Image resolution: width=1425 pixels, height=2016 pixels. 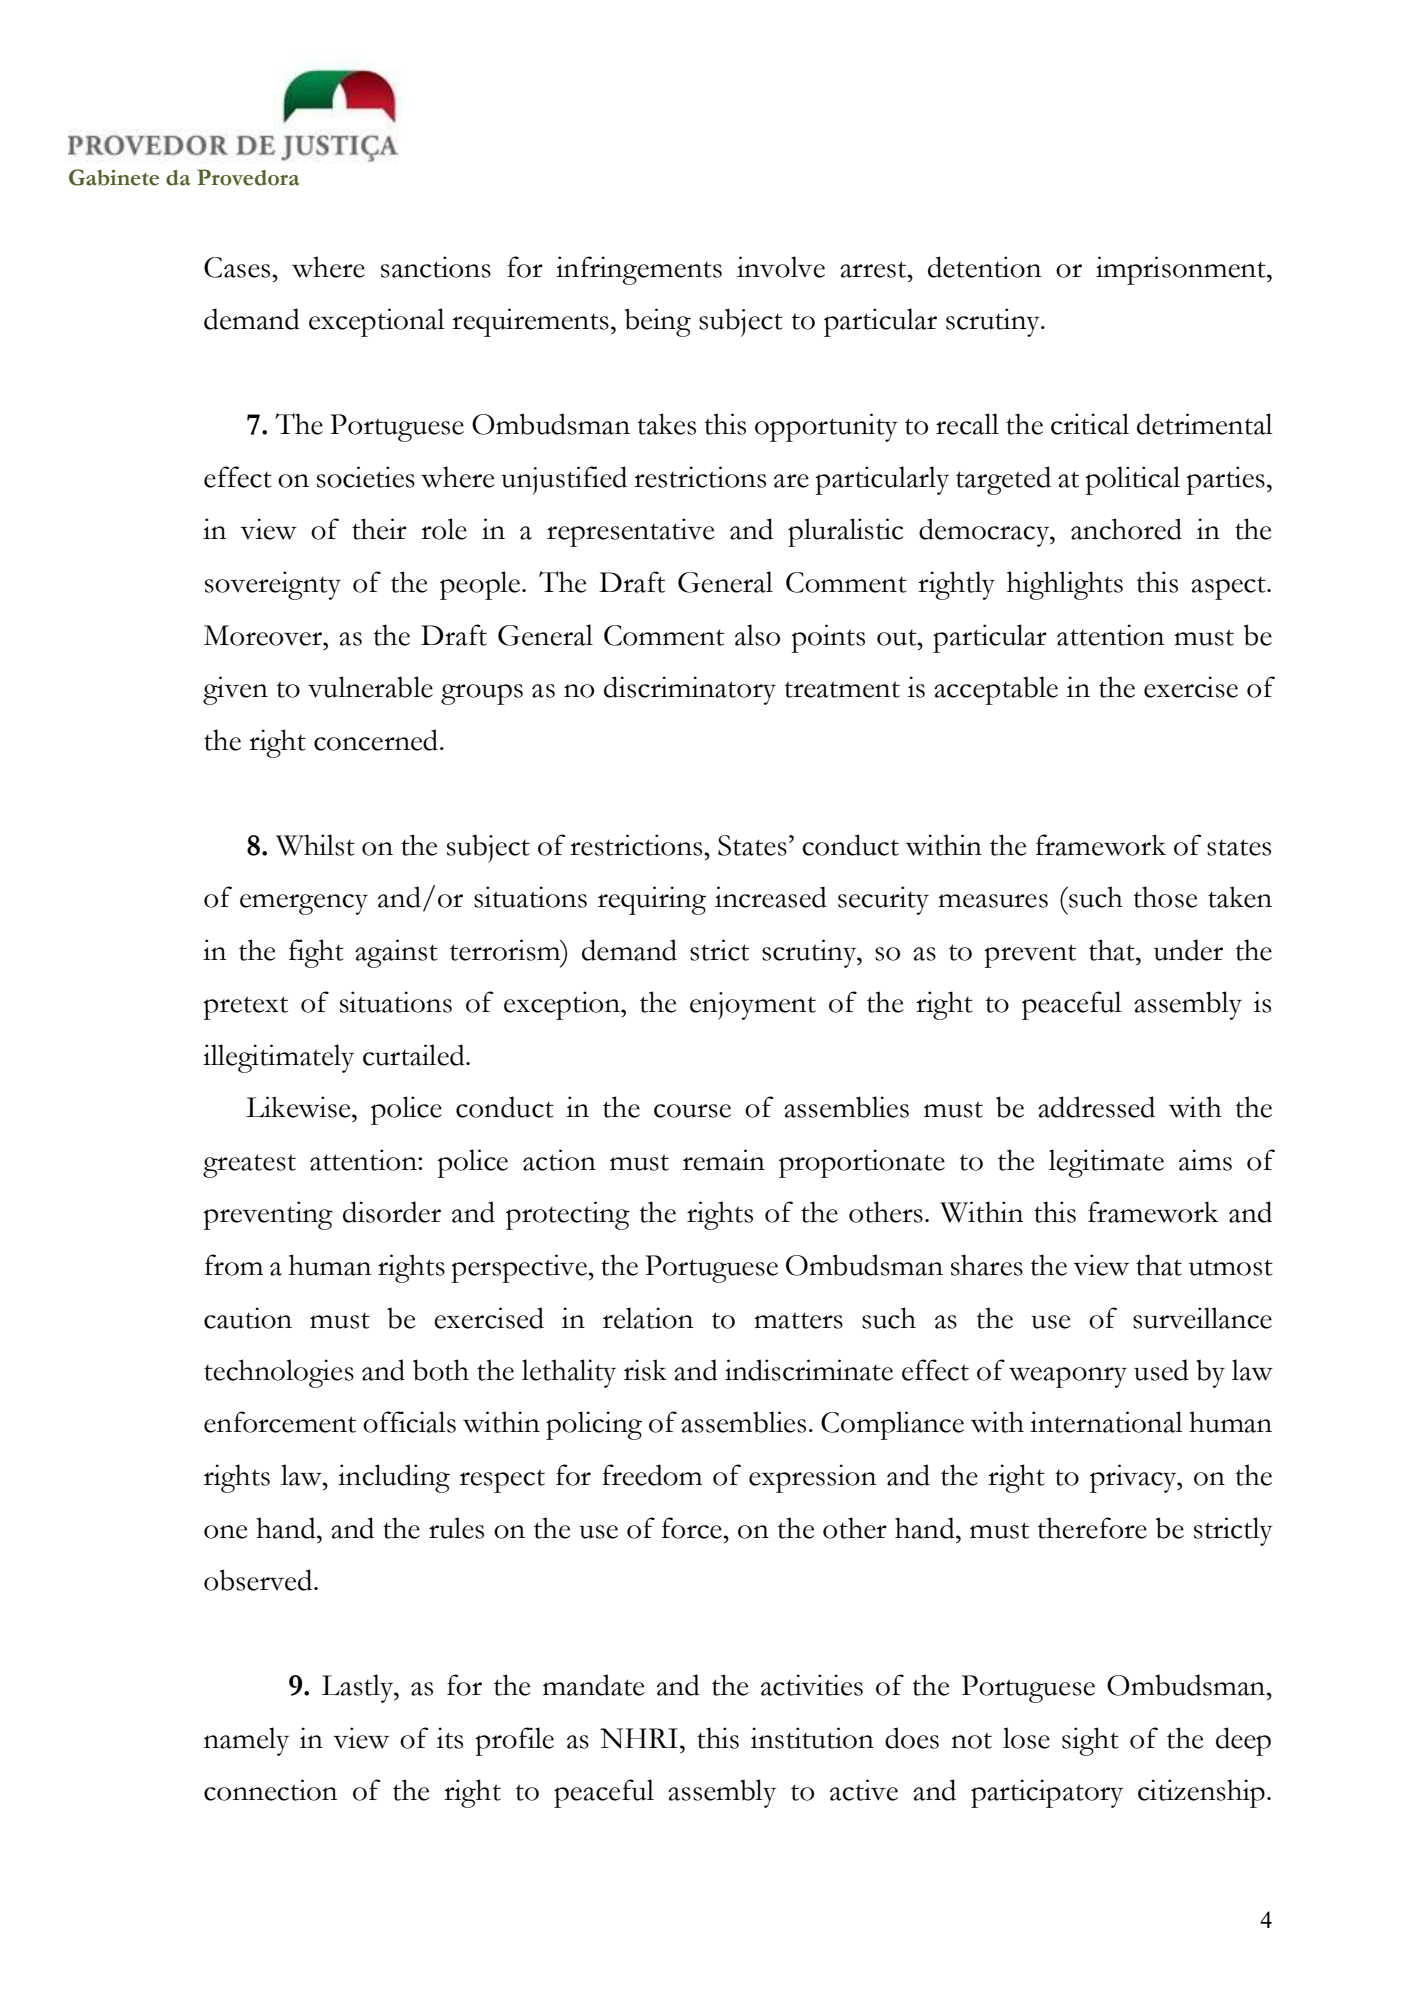 I want to click on imprisonment, so click(x=1182, y=270).
